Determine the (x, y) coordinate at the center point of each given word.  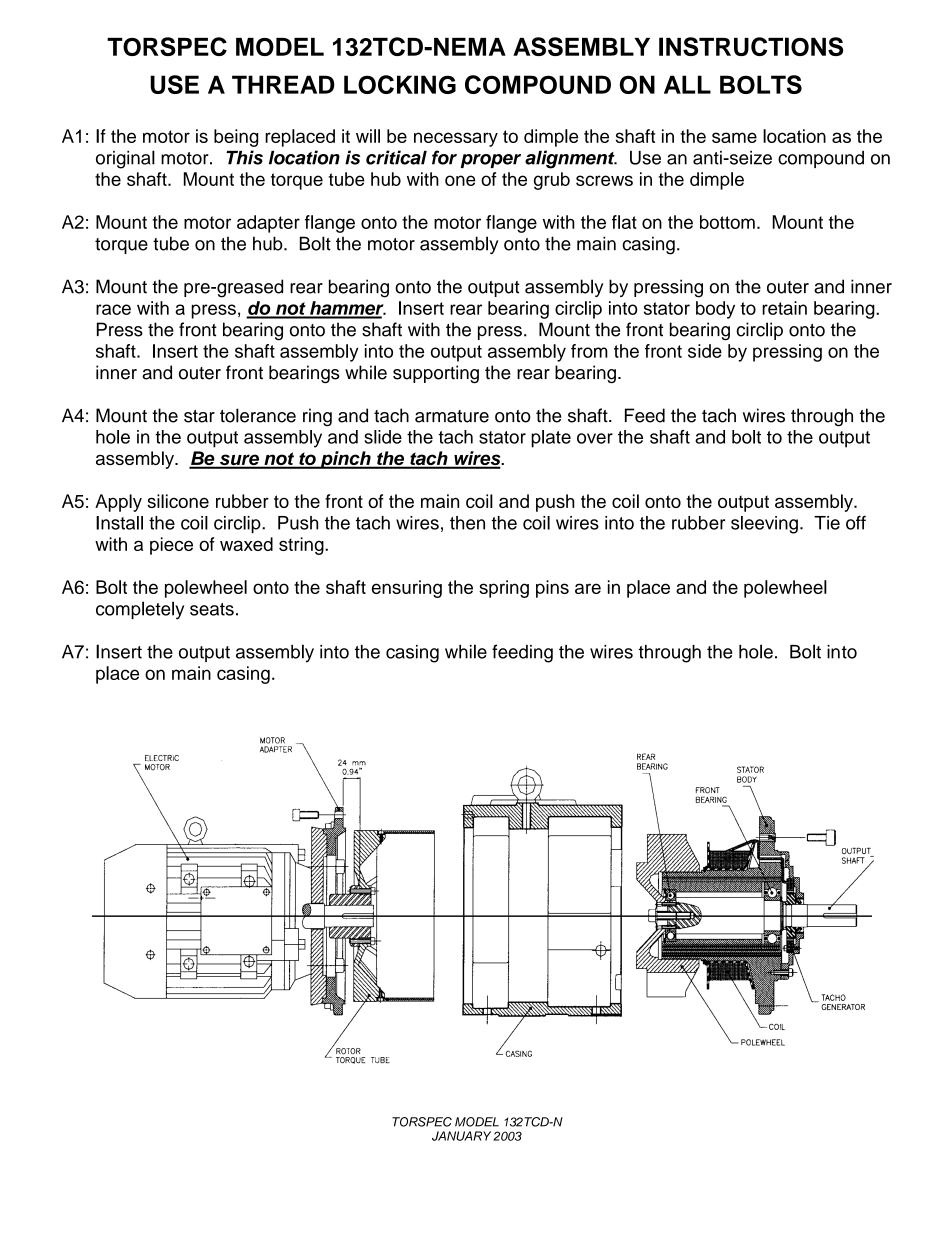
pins (552, 589)
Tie (827, 523)
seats (212, 609)
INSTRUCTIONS (751, 46)
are (588, 588)
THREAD (283, 84)
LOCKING (400, 84)
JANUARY (461, 1136)
